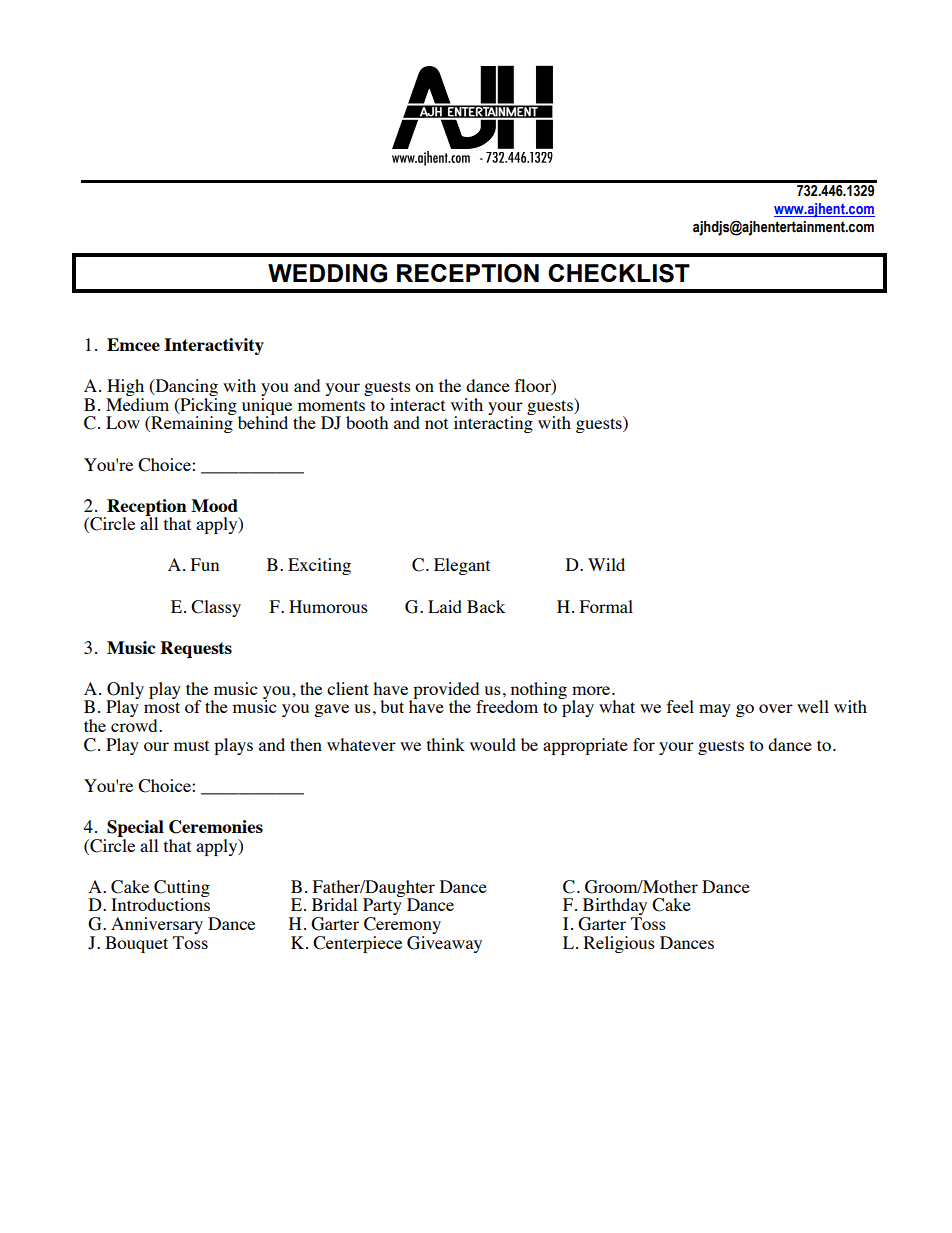 The height and width of the screenshot is (1233, 952). What do you see at coordinates (486, 606) in the screenshot?
I see `Back` at bounding box center [486, 606].
